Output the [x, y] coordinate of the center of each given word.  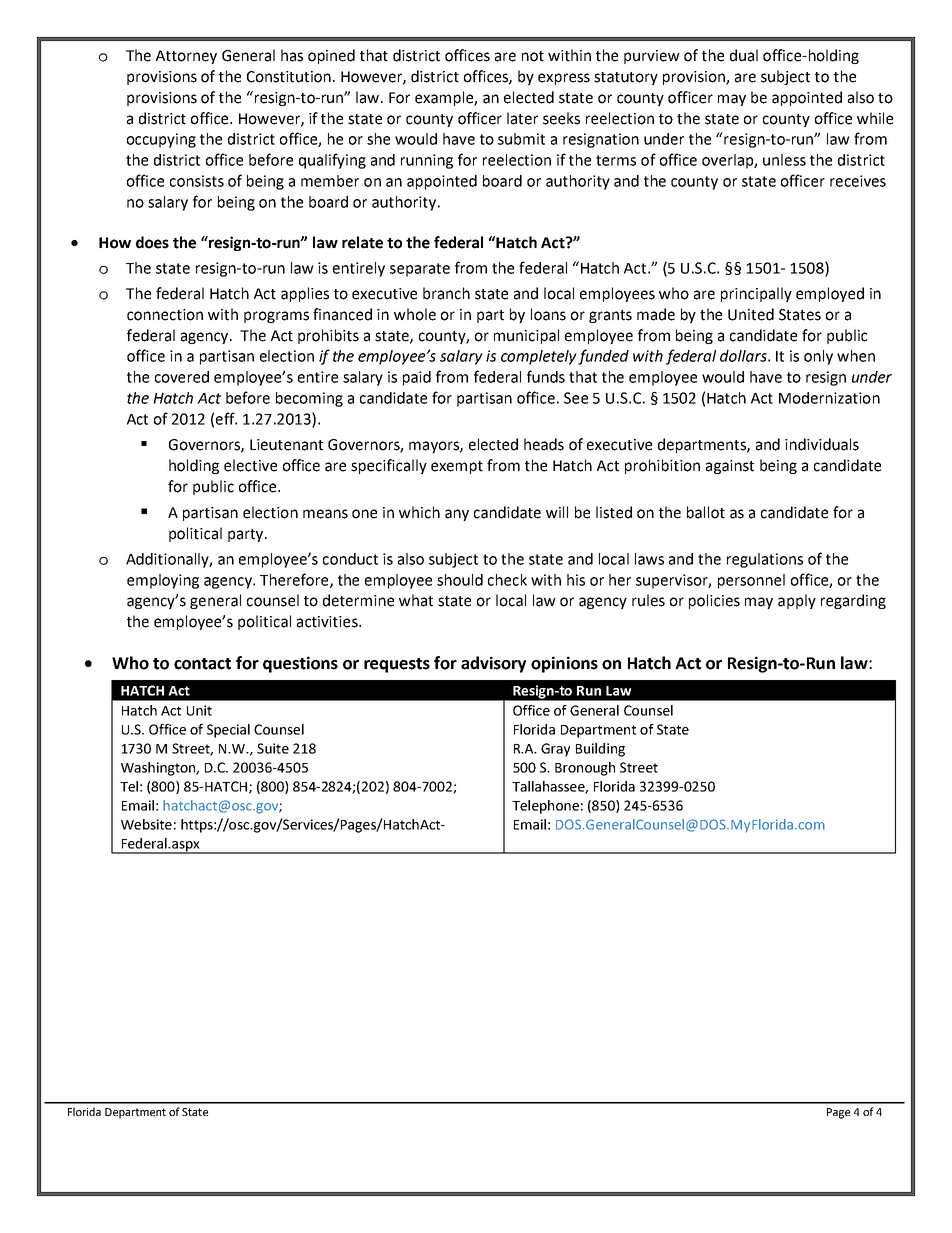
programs [276, 317]
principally [756, 294]
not [533, 56]
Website [146, 824]
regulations [765, 560]
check [507, 580]
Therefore [295, 580]
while [875, 118]
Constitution [289, 77]
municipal [526, 336]
